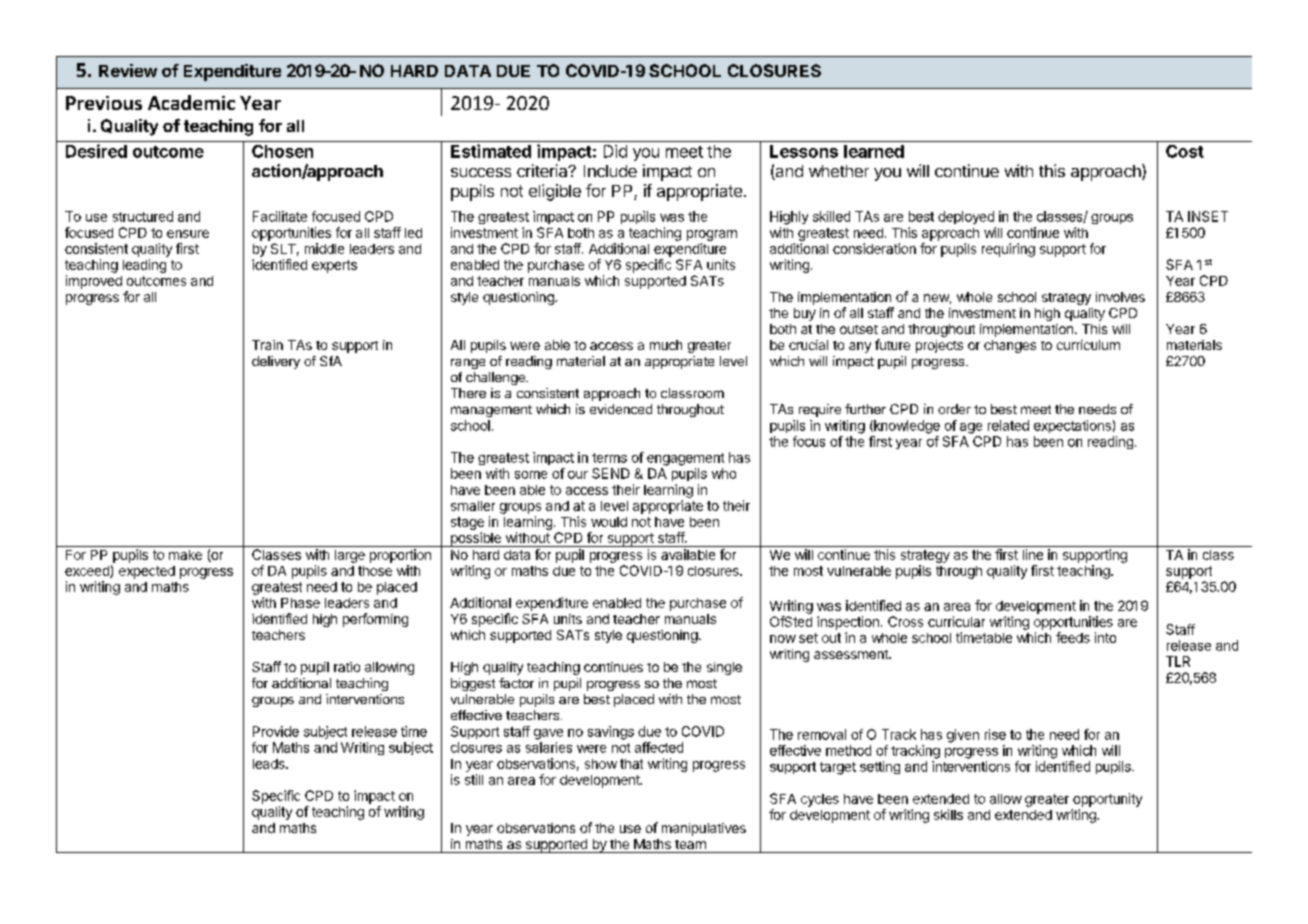 The width and height of the screenshot is (1308, 924). I want to click on Cost, so click(1185, 151).
